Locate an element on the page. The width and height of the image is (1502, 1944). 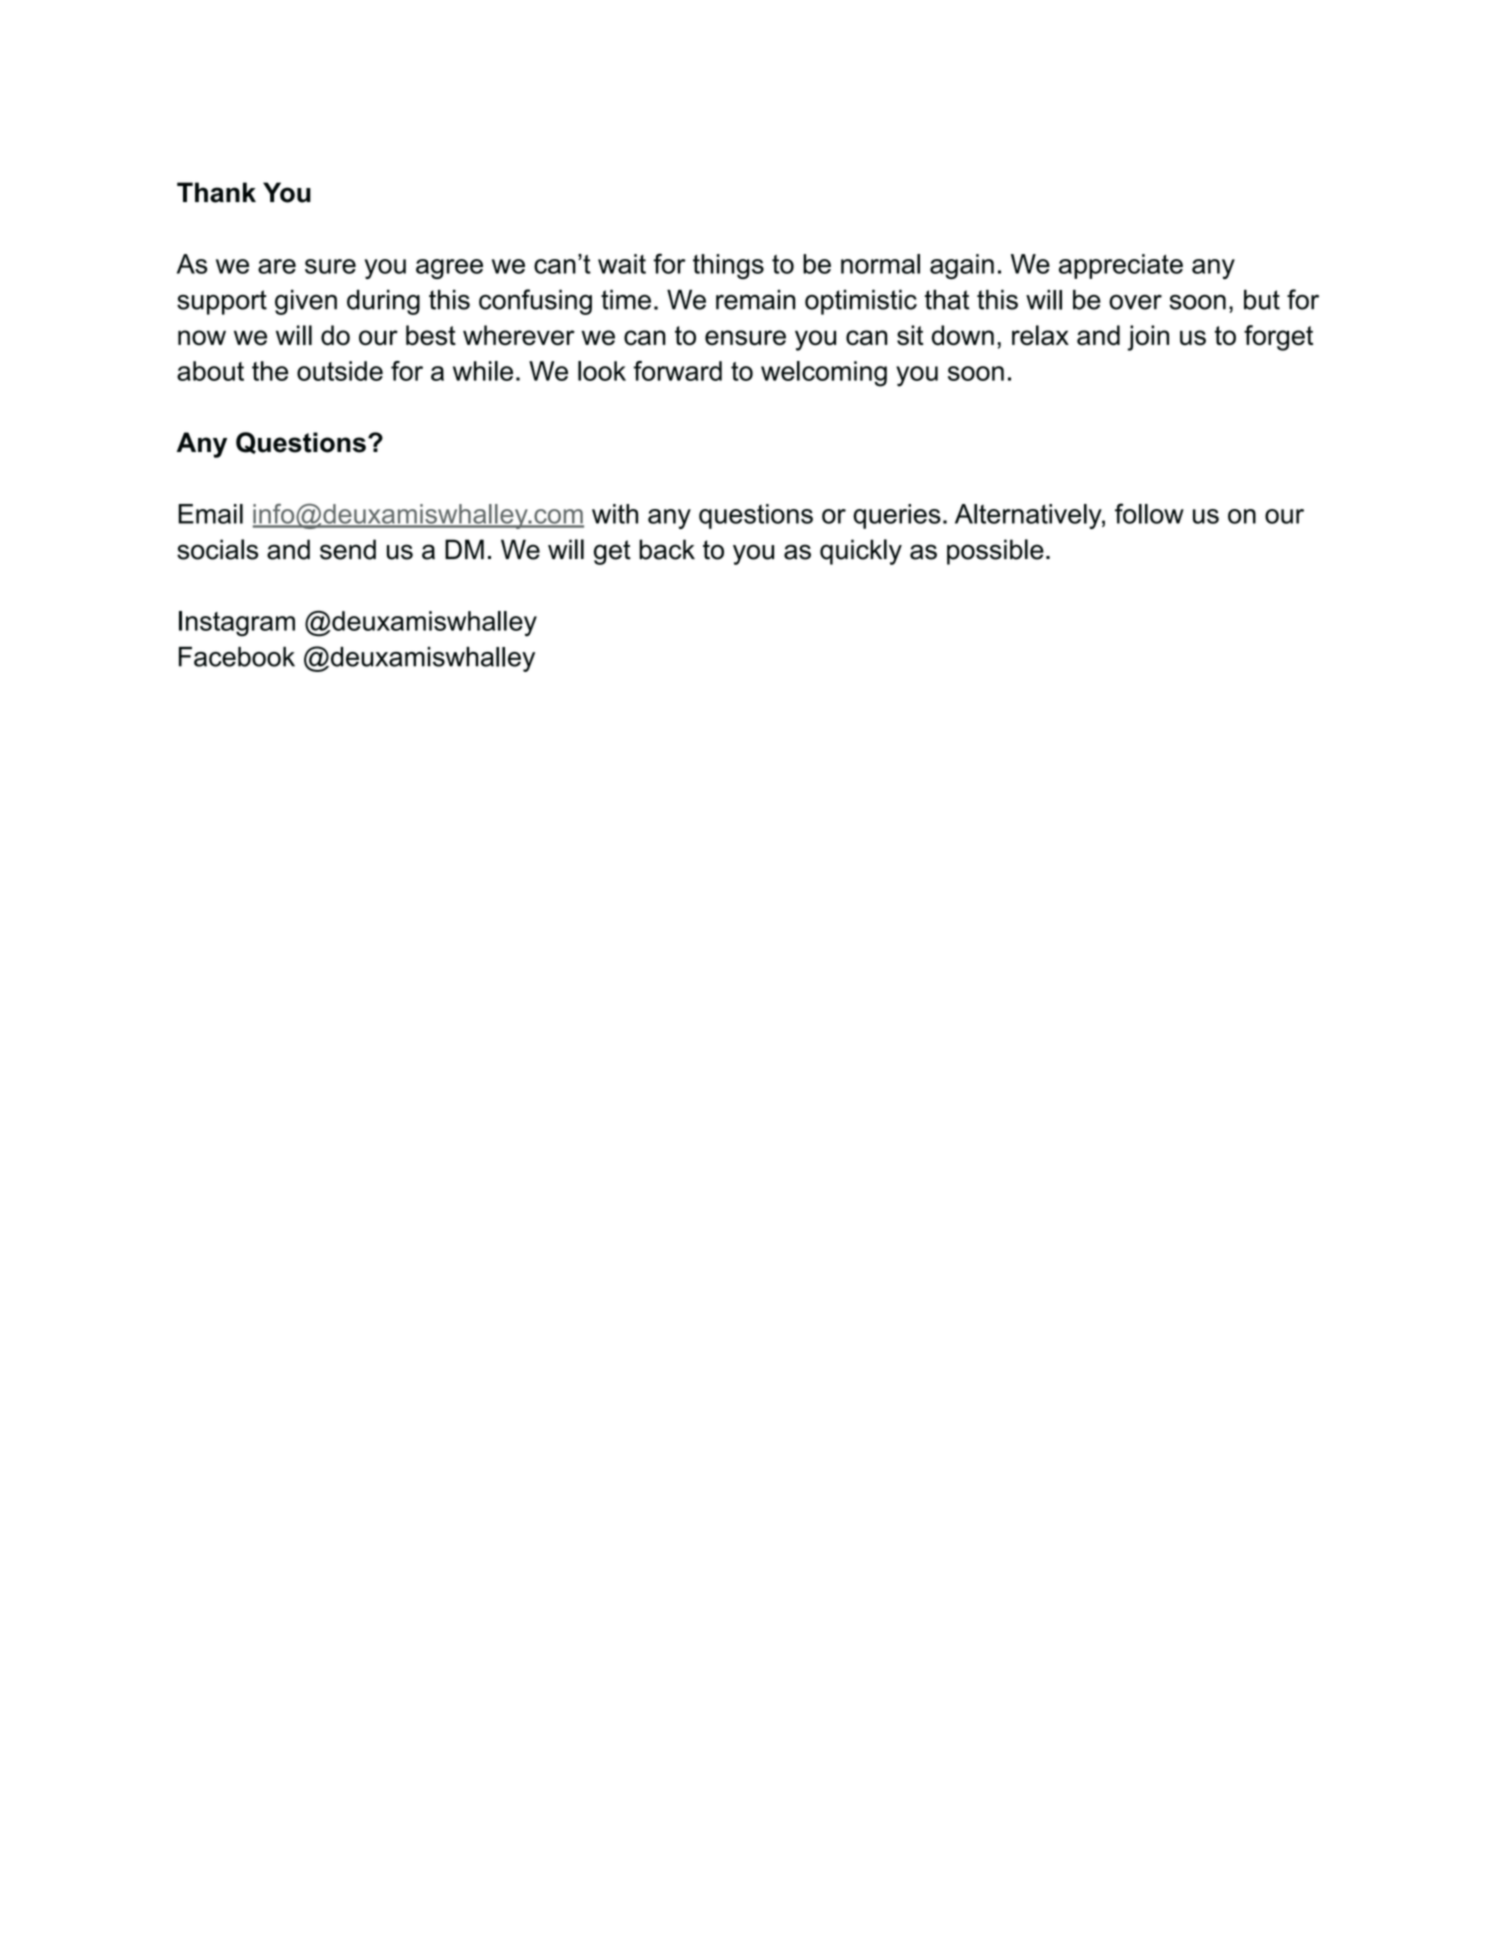
possible is located at coordinates (995, 552).
